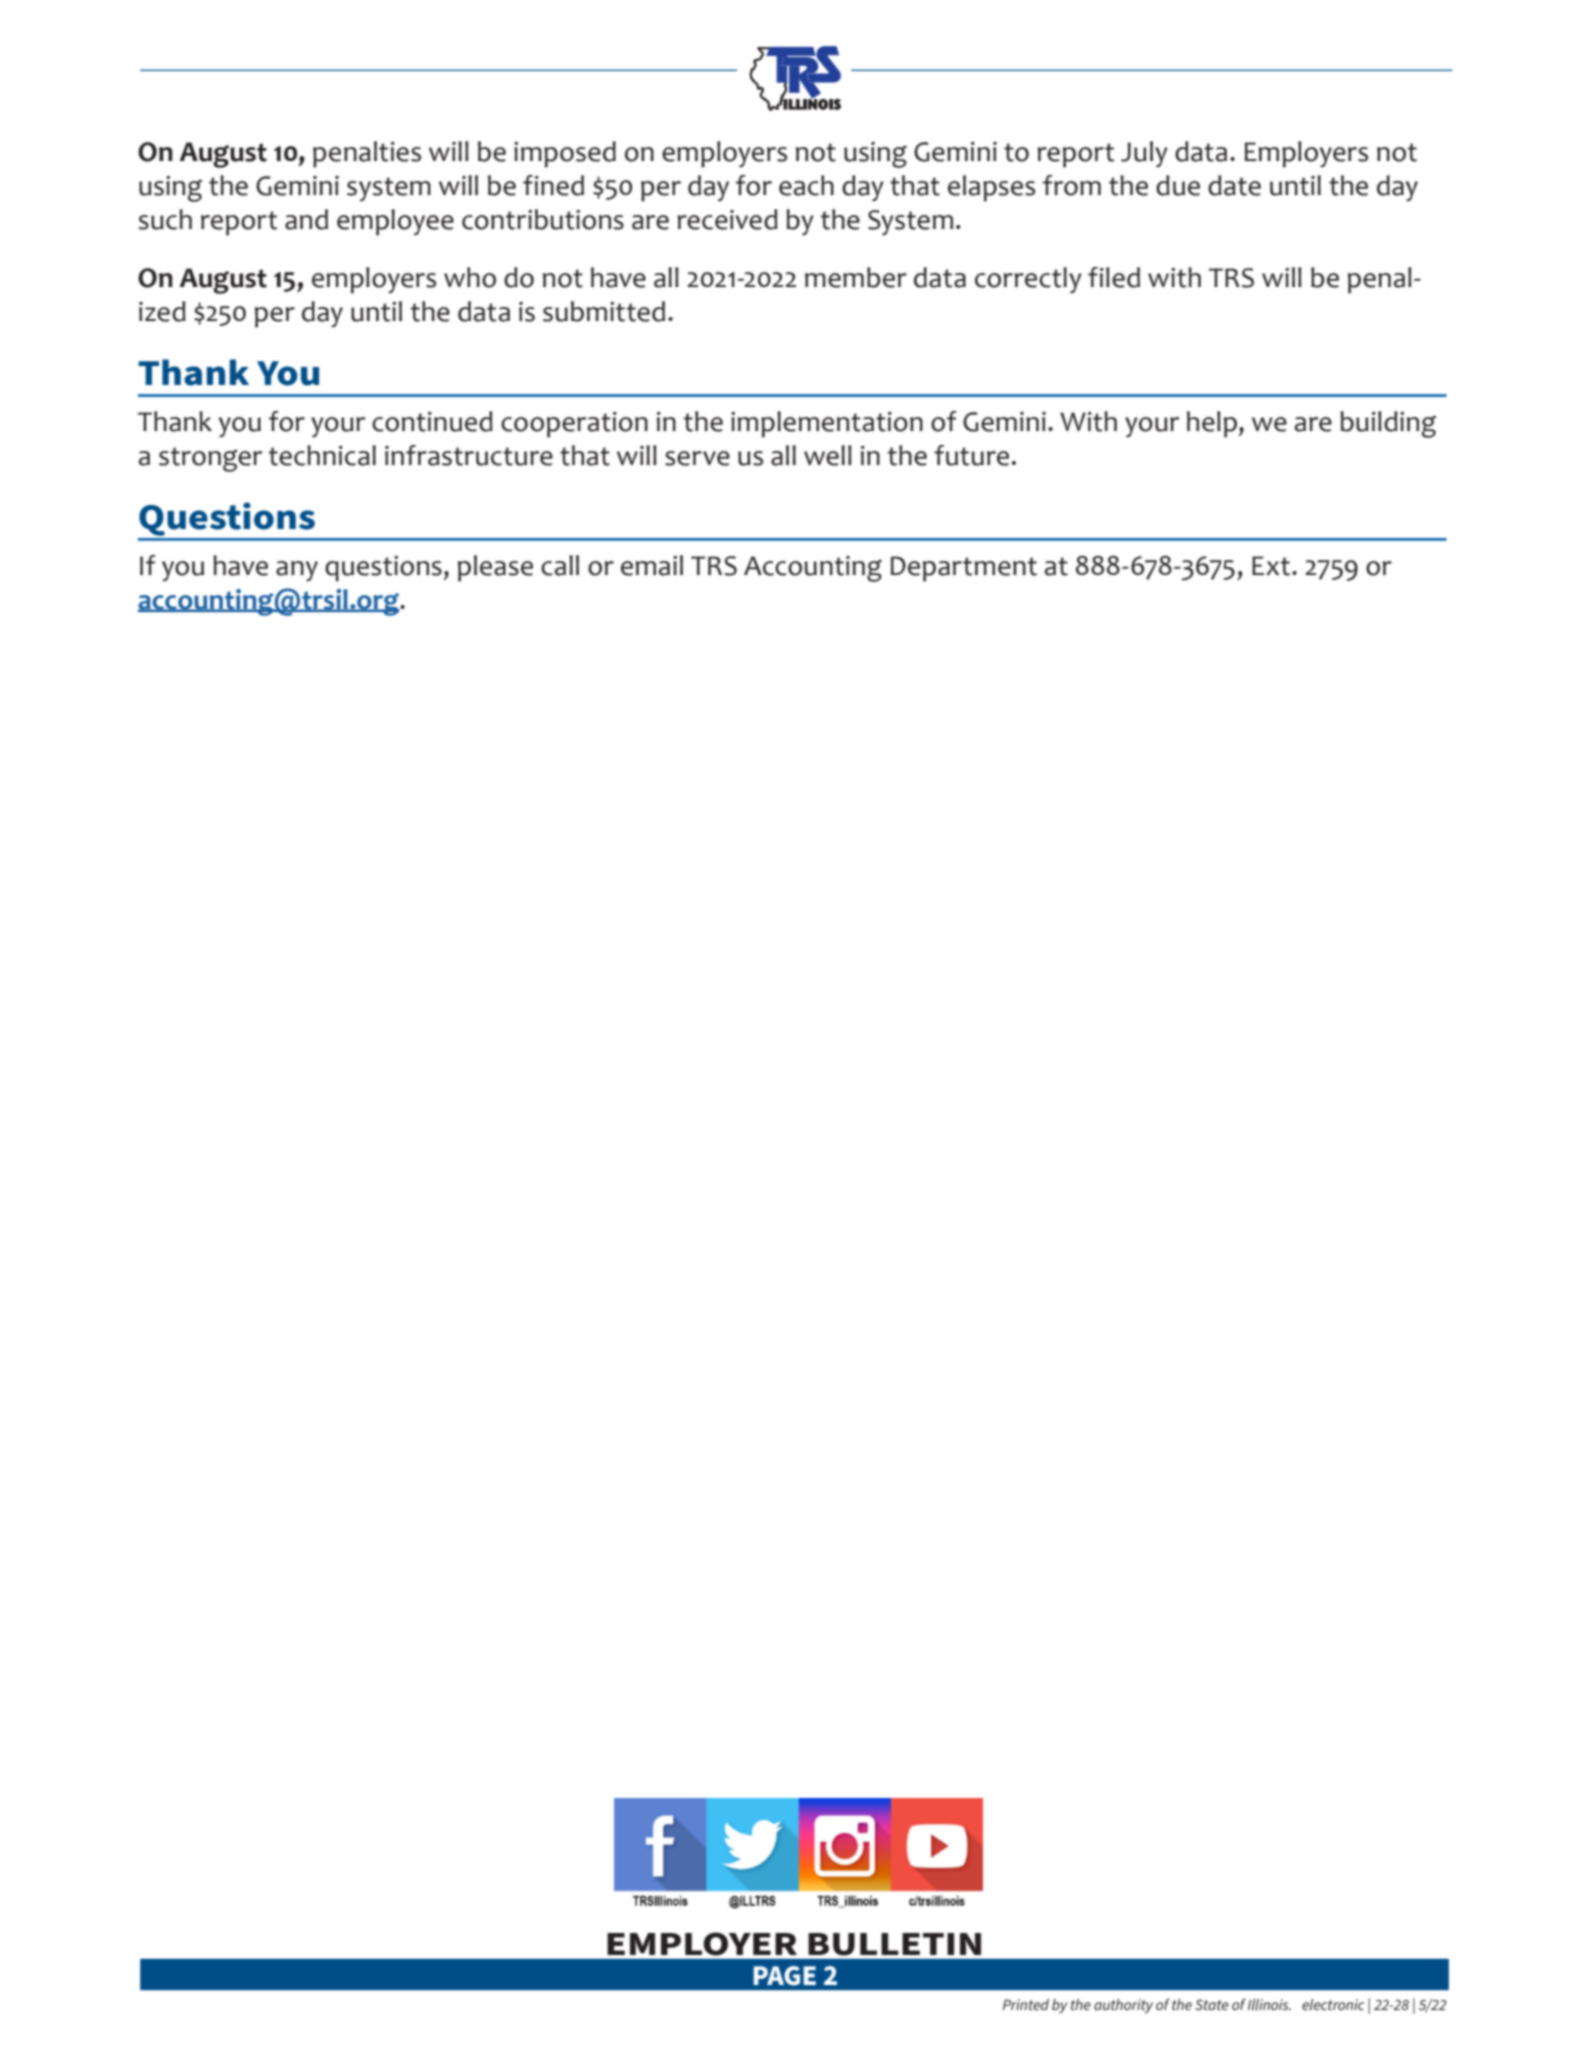 This image has height=2056, width=1589. What do you see at coordinates (1026, 2004) in the image?
I see `Printed` at bounding box center [1026, 2004].
